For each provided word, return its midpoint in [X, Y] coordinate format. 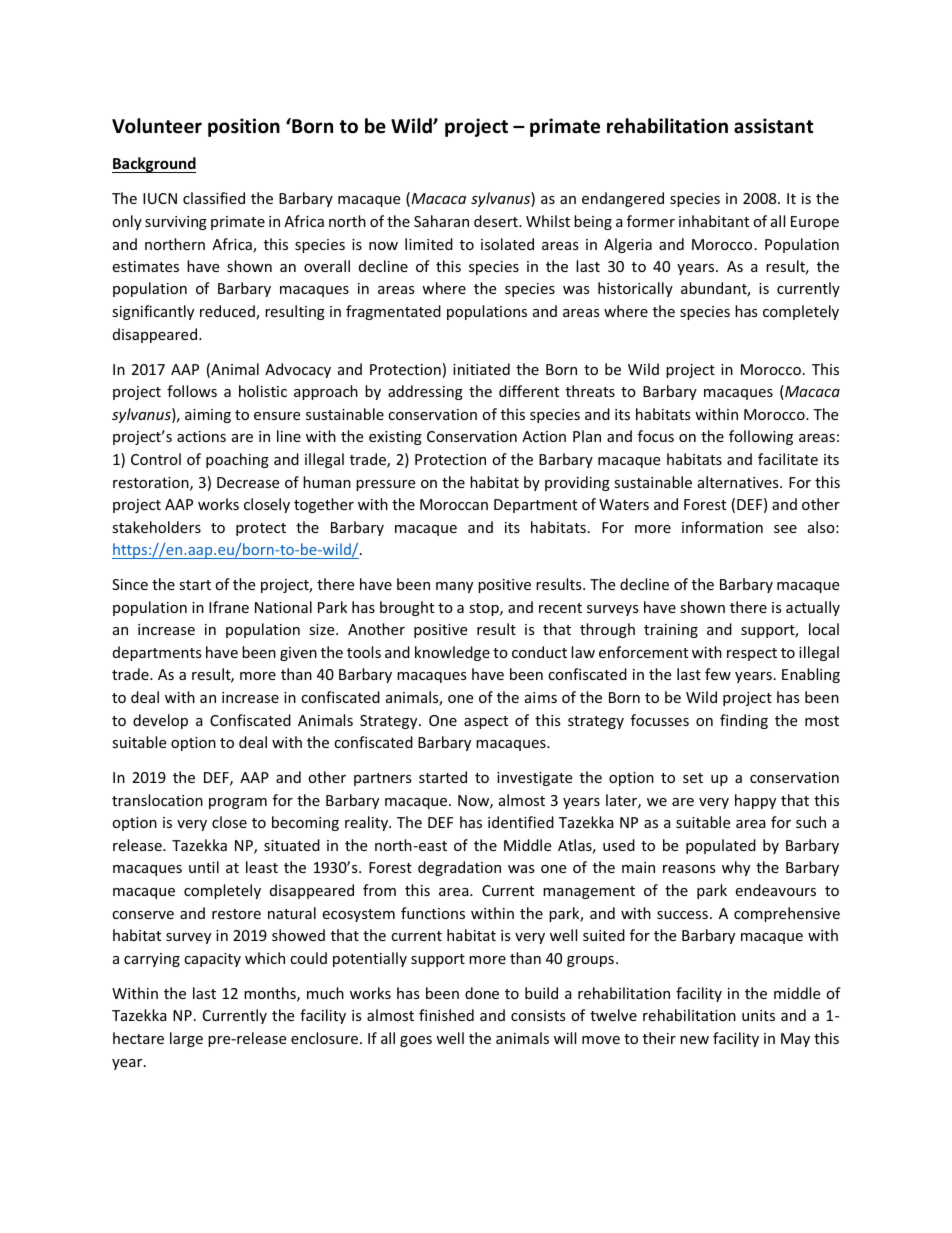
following [761, 437]
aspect [486, 722]
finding [744, 721]
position [244, 127]
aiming [208, 416]
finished [446, 1015]
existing [395, 438]
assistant [773, 126]
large [186, 1039]
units [758, 1015]
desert [497, 221]
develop [160, 721]
